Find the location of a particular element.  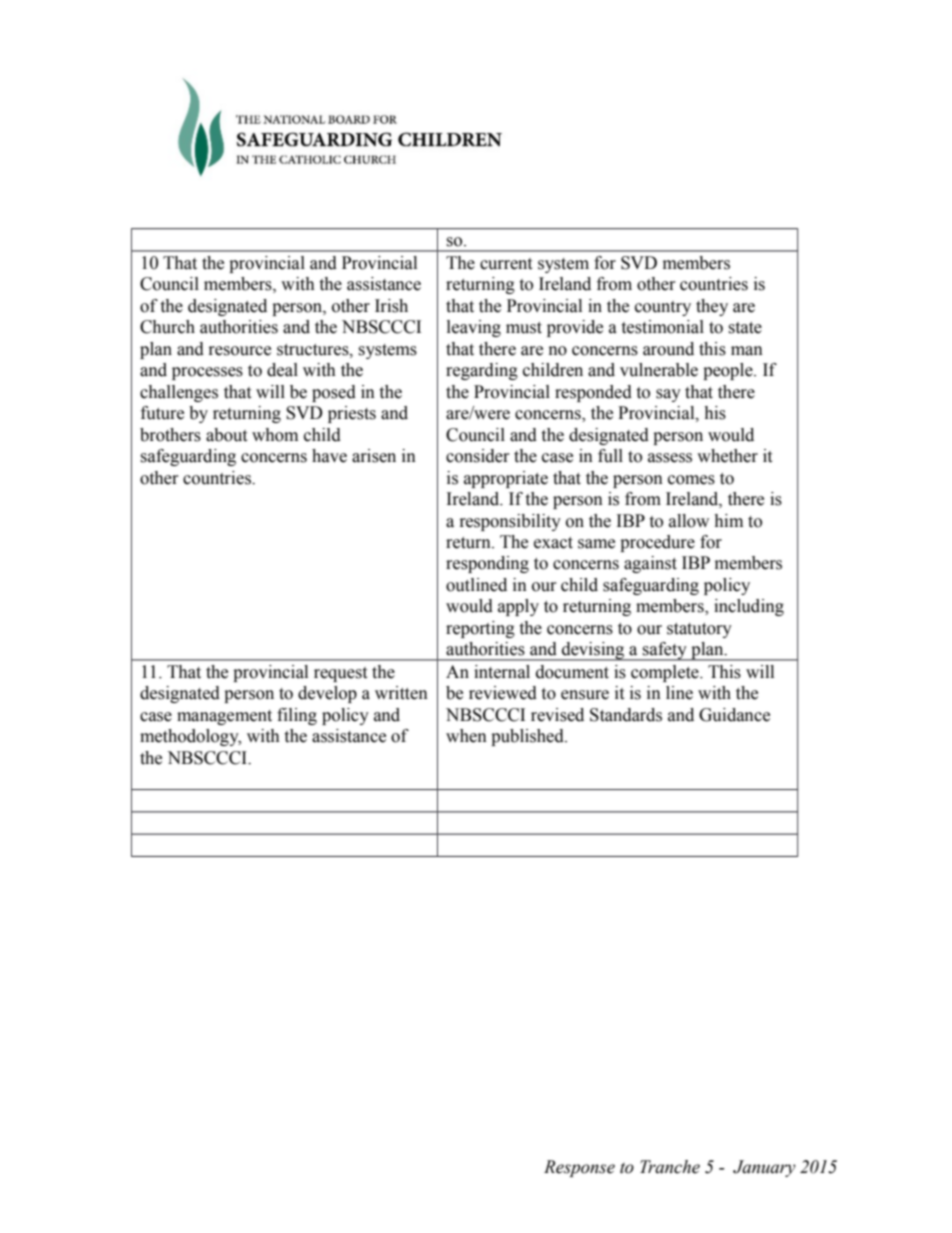

responding is located at coordinates (487, 564).
